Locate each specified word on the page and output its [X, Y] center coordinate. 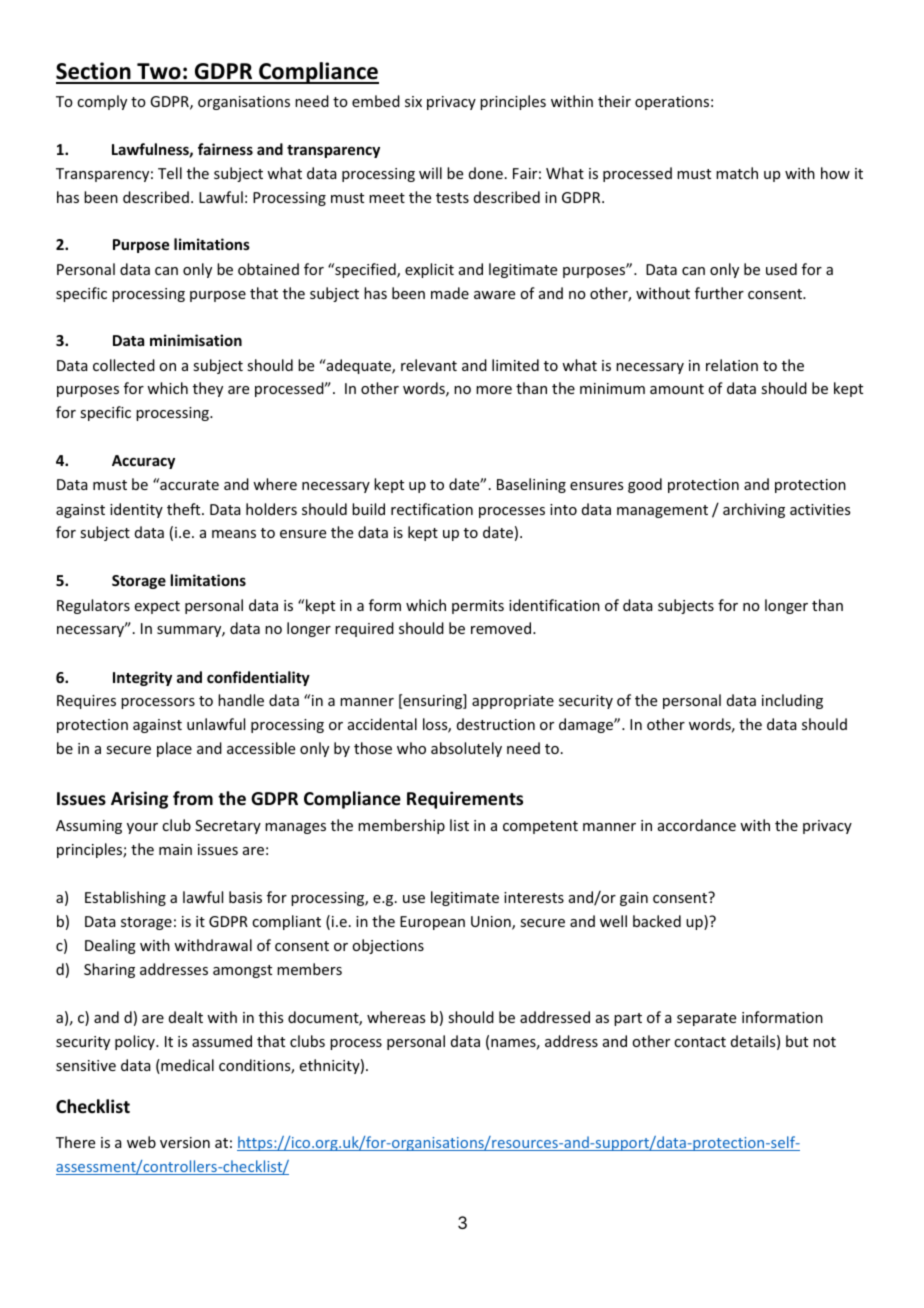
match [737, 173]
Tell [170, 173]
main [175, 849]
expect [157, 607]
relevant [429, 365]
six [413, 101]
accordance [697, 825]
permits [478, 607]
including [792, 701]
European [432, 923]
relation [732, 365]
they [208, 389]
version [185, 1142]
